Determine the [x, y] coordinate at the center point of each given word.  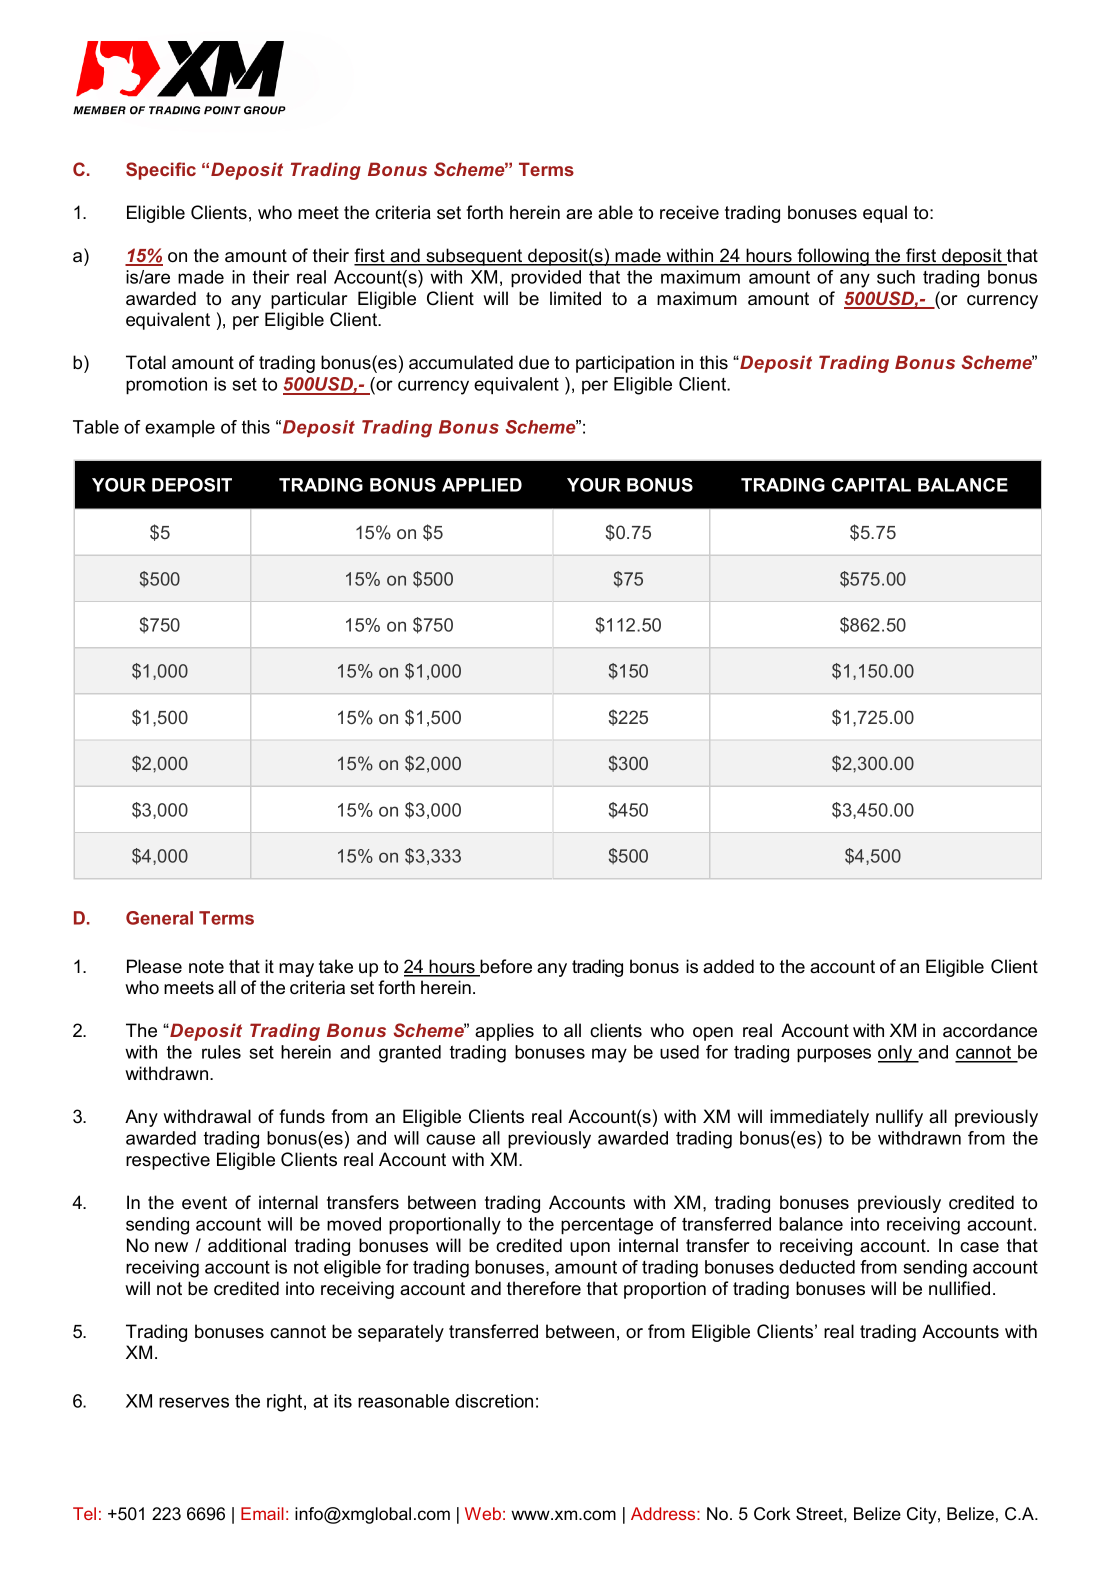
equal [885, 214]
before [505, 967]
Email [262, 1513]
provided [546, 279]
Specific [161, 171]
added [728, 966]
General [159, 918]
